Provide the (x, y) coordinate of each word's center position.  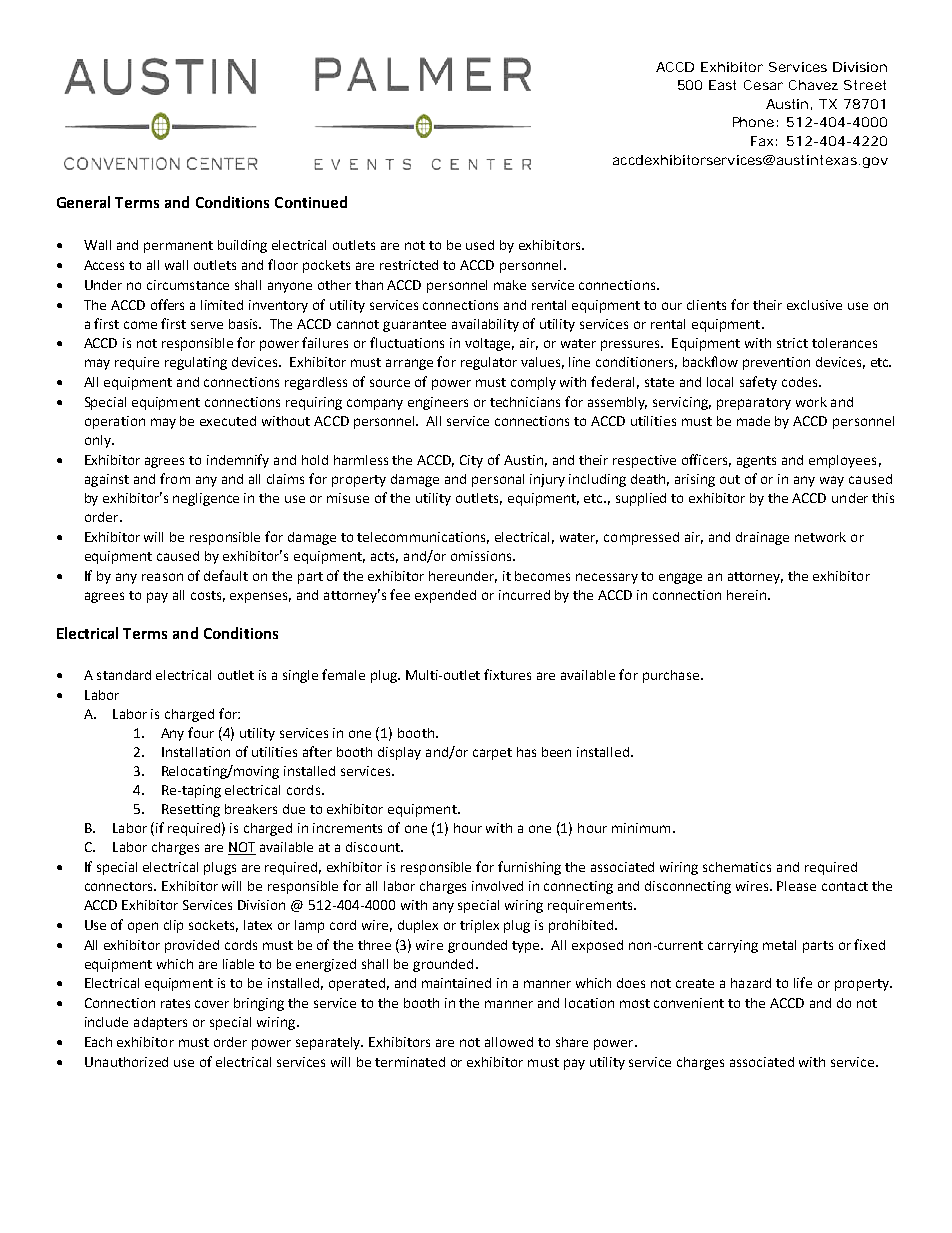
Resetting (191, 810)
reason (162, 577)
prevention (776, 363)
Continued (311, 202)
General (83, 202)
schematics (737, 867)
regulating (196, 363)
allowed (509, 1042)
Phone (753, 122)
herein (746, 595)
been (556, 752)
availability (485, 325)
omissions (482, 556)
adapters (160, 1023)
